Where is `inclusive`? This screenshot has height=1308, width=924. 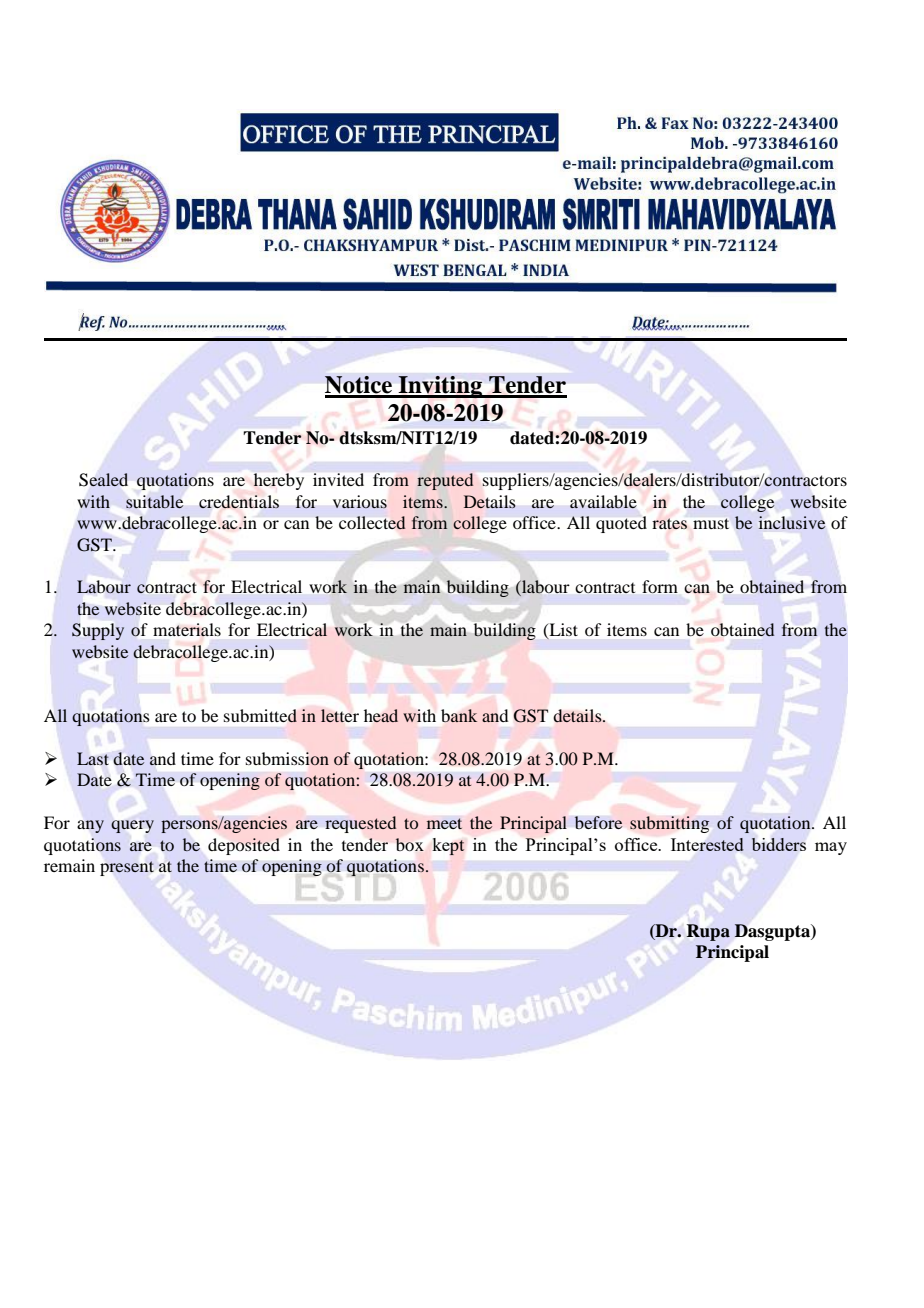 inclusive is located at coordinates (792, 522).
